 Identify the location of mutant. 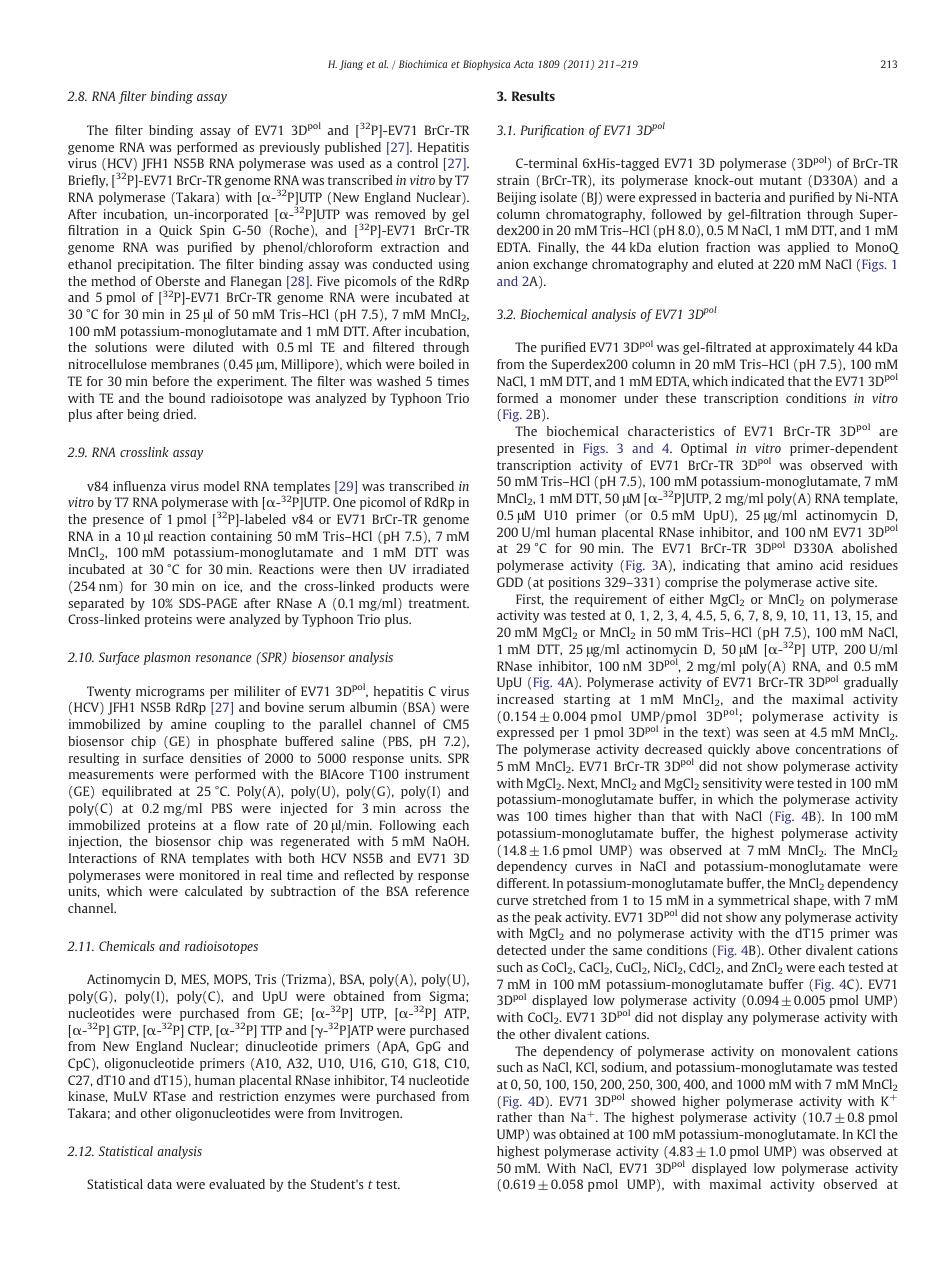
(781, 180).
